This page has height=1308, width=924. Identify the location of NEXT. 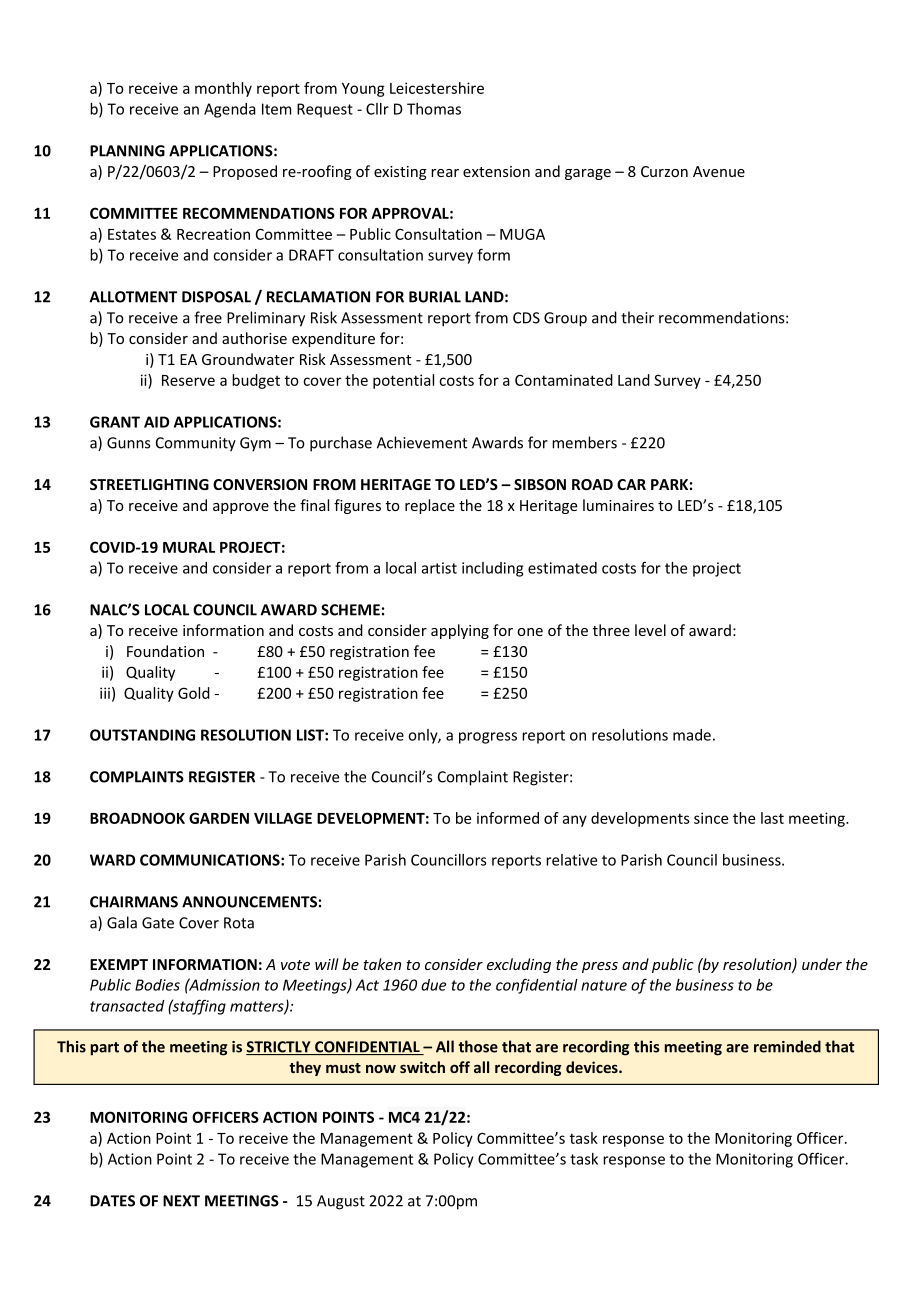
(181, 1201).
